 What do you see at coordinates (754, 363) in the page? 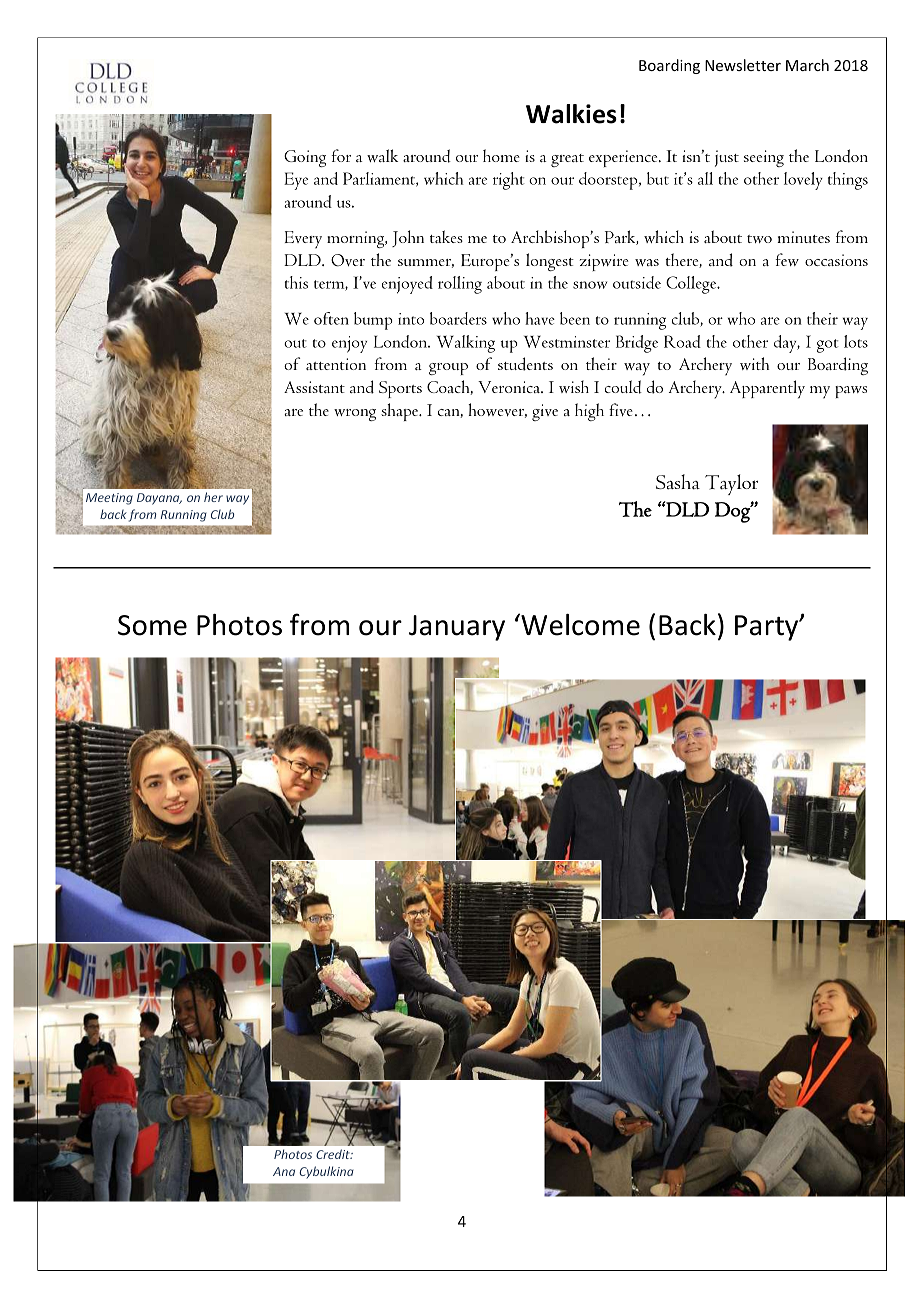
I see `with` at bounding box center [754, 363].
